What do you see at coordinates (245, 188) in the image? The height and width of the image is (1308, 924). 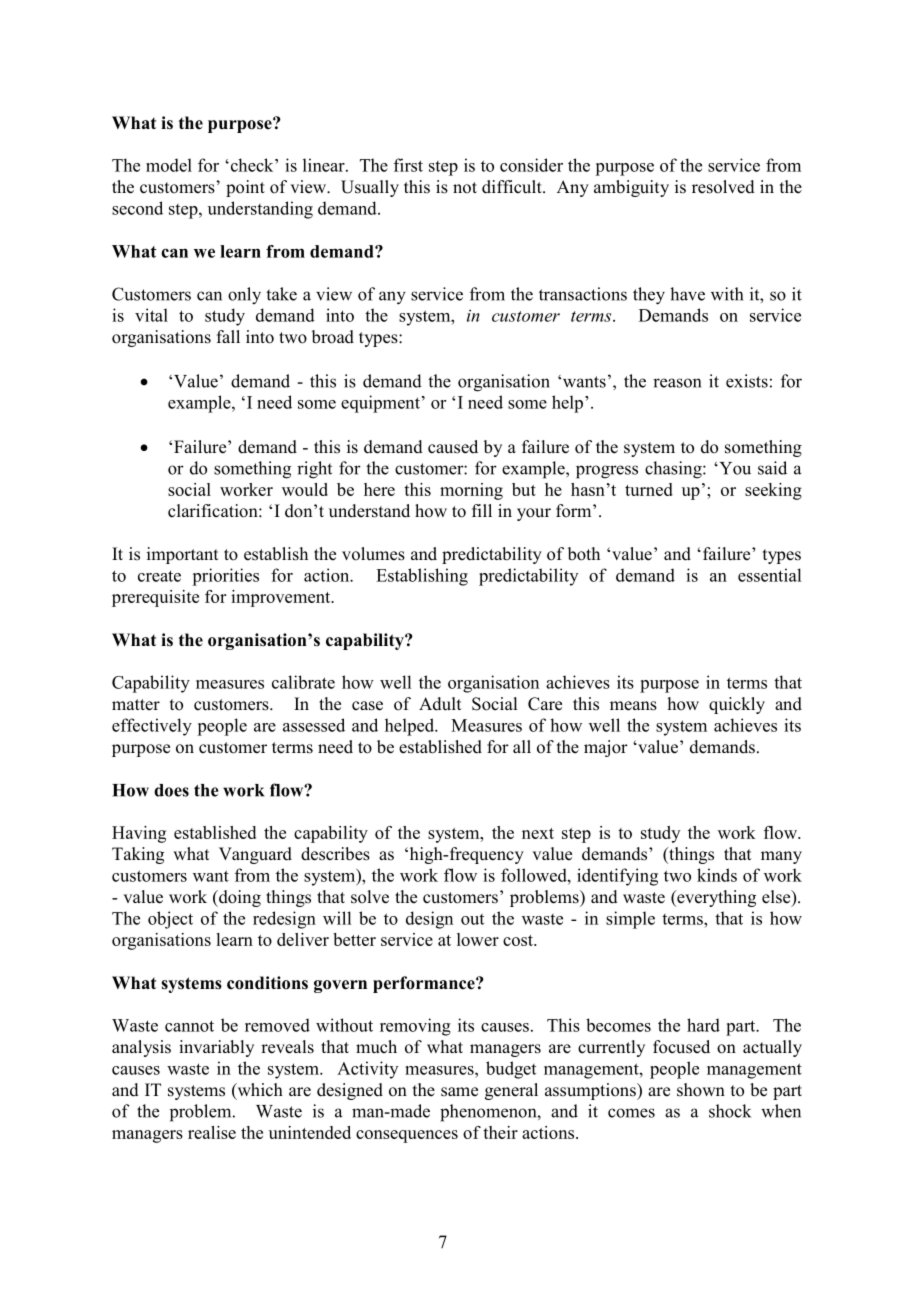 I see `point` at bounding box center [245, 188].
